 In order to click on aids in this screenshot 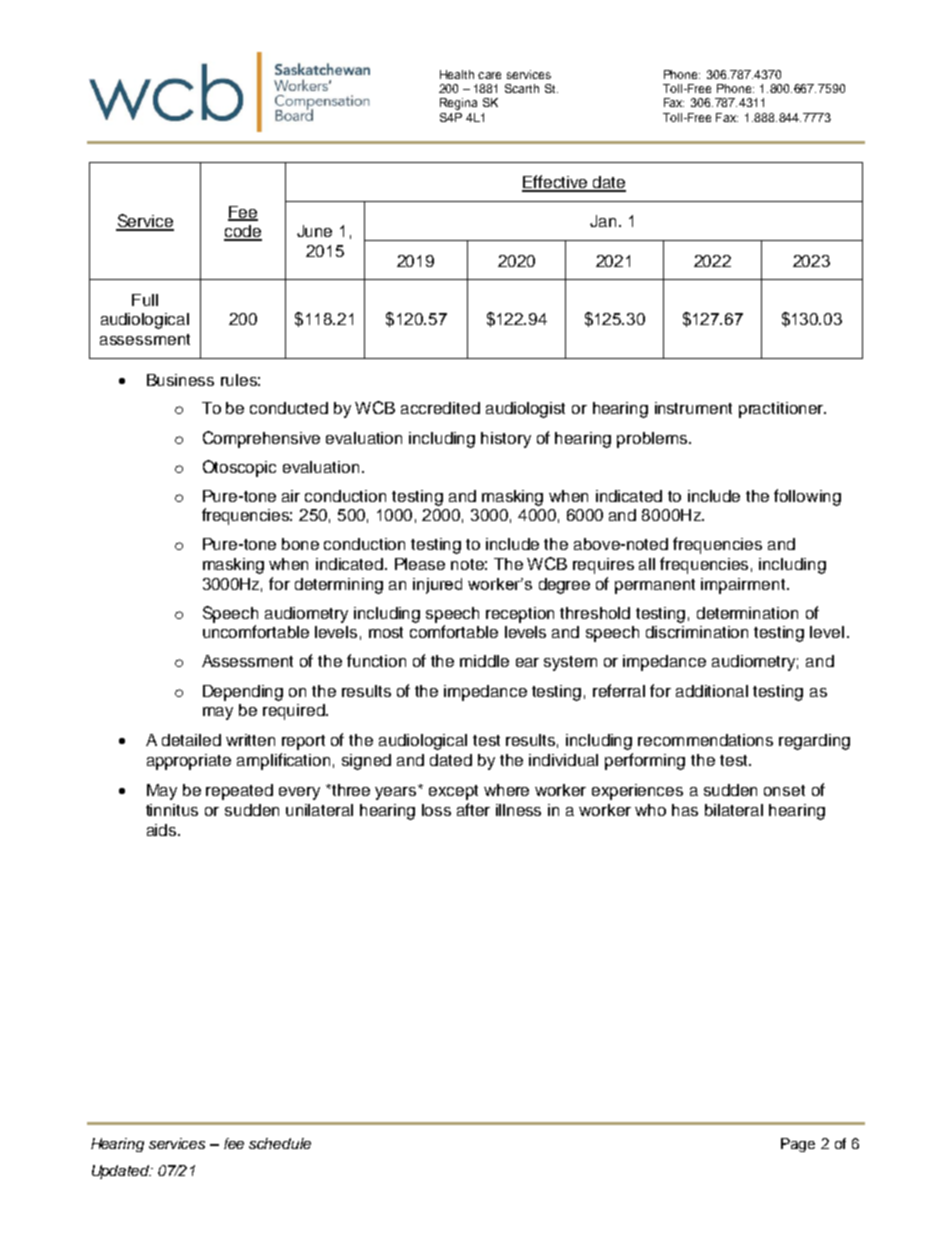, I will do `click(163, 830)`.
